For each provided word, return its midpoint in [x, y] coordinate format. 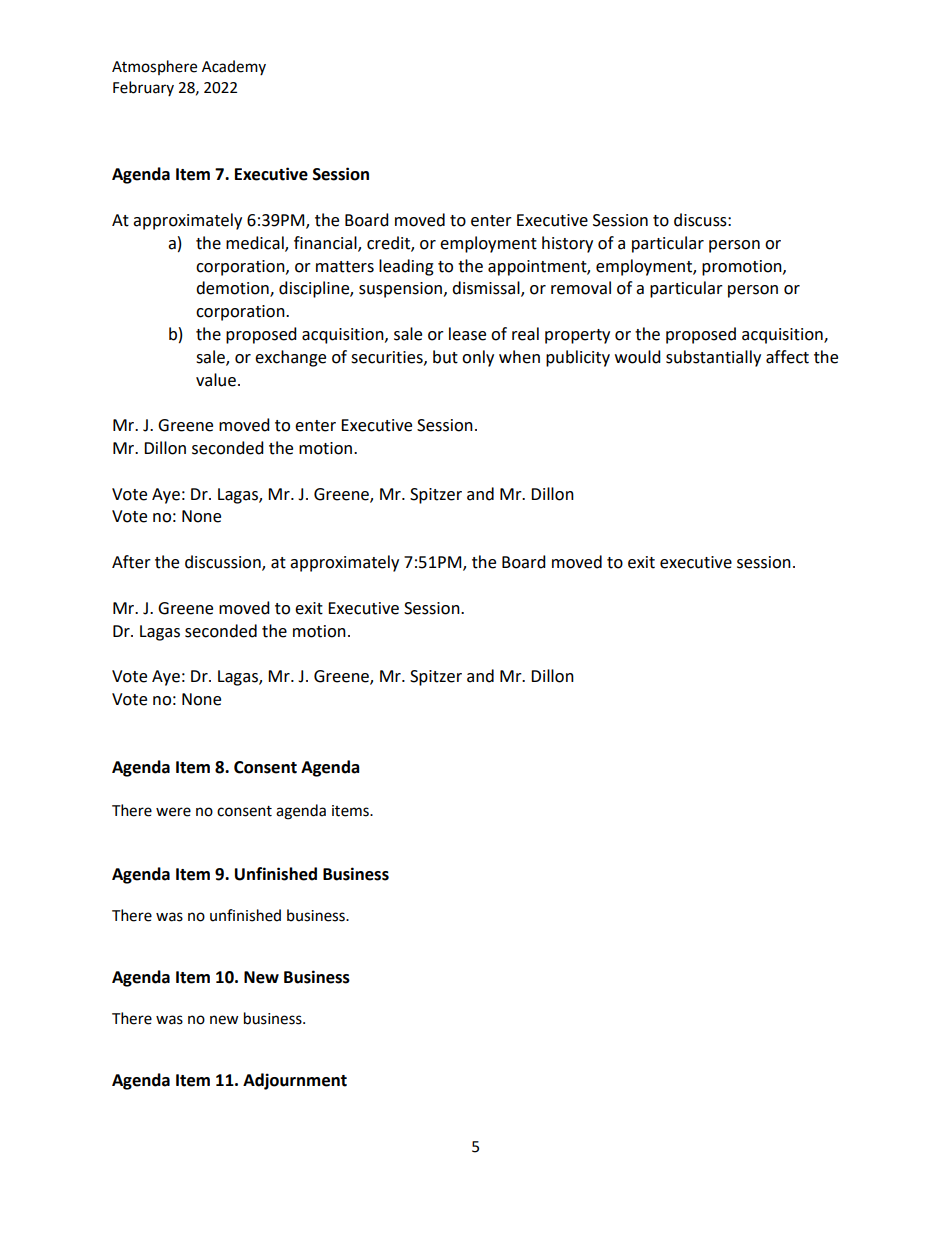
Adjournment [295, 1081]
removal [581, 288]
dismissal [487, 289]
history [567, 244]
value [216, 380]
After [131, 562]
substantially [713, 358]
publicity [578, 358]
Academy [234, 67]
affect [787, 357]
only [478, 358]
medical [256, 243]
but [445, 357]
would [638, 357]
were [173, 812]
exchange [290, 358]
